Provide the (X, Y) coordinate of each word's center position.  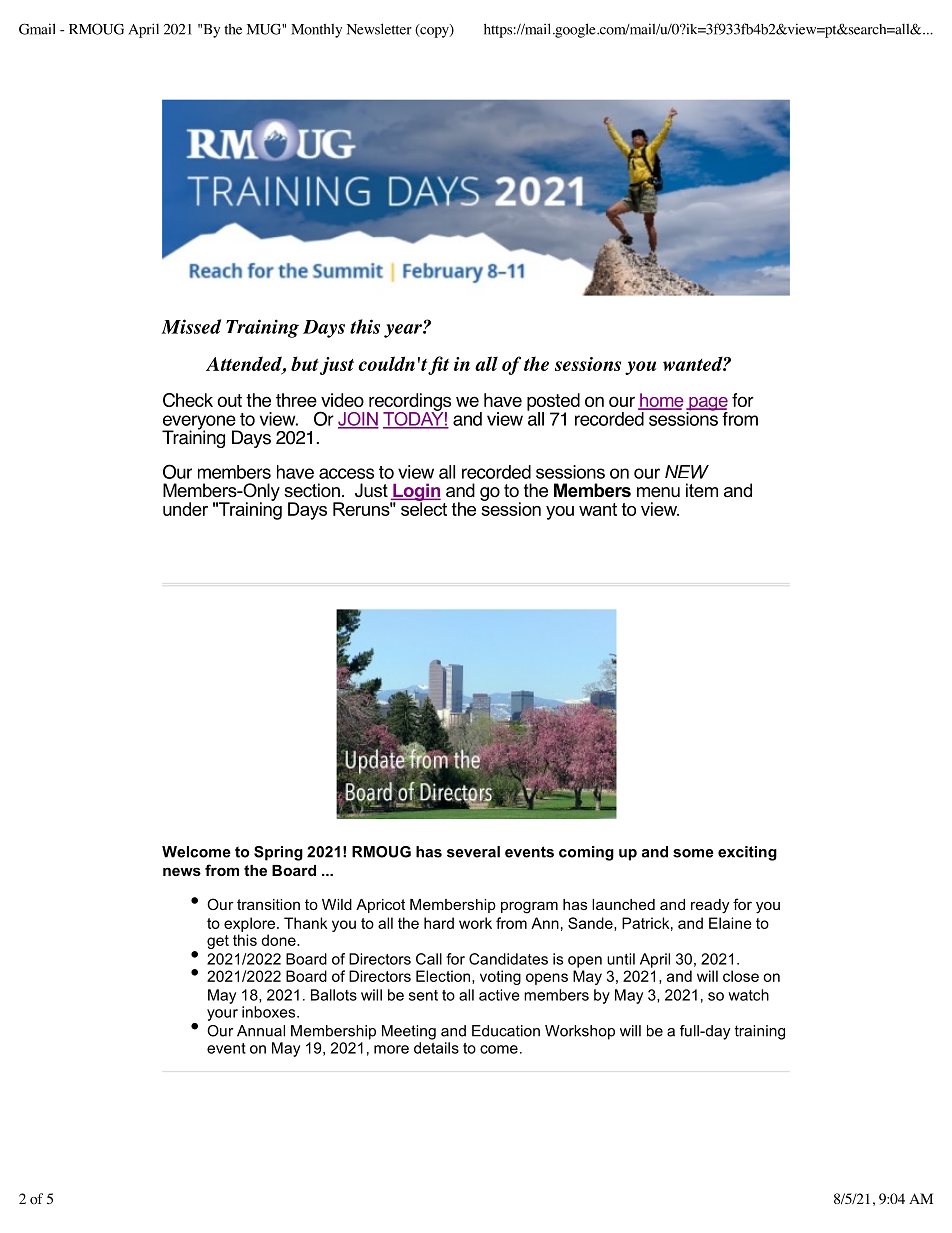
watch (748, 995)
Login (416, 493)
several (473, 852)
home (661, 401)
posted (553, 403)
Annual (261, 1031)
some (693, 853)
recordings (409, 403)
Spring (278, 853)
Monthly (316, 30)
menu (658, 492)
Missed (191, 326)
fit (438, 365)
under (185, 509)
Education (506, 1031)
